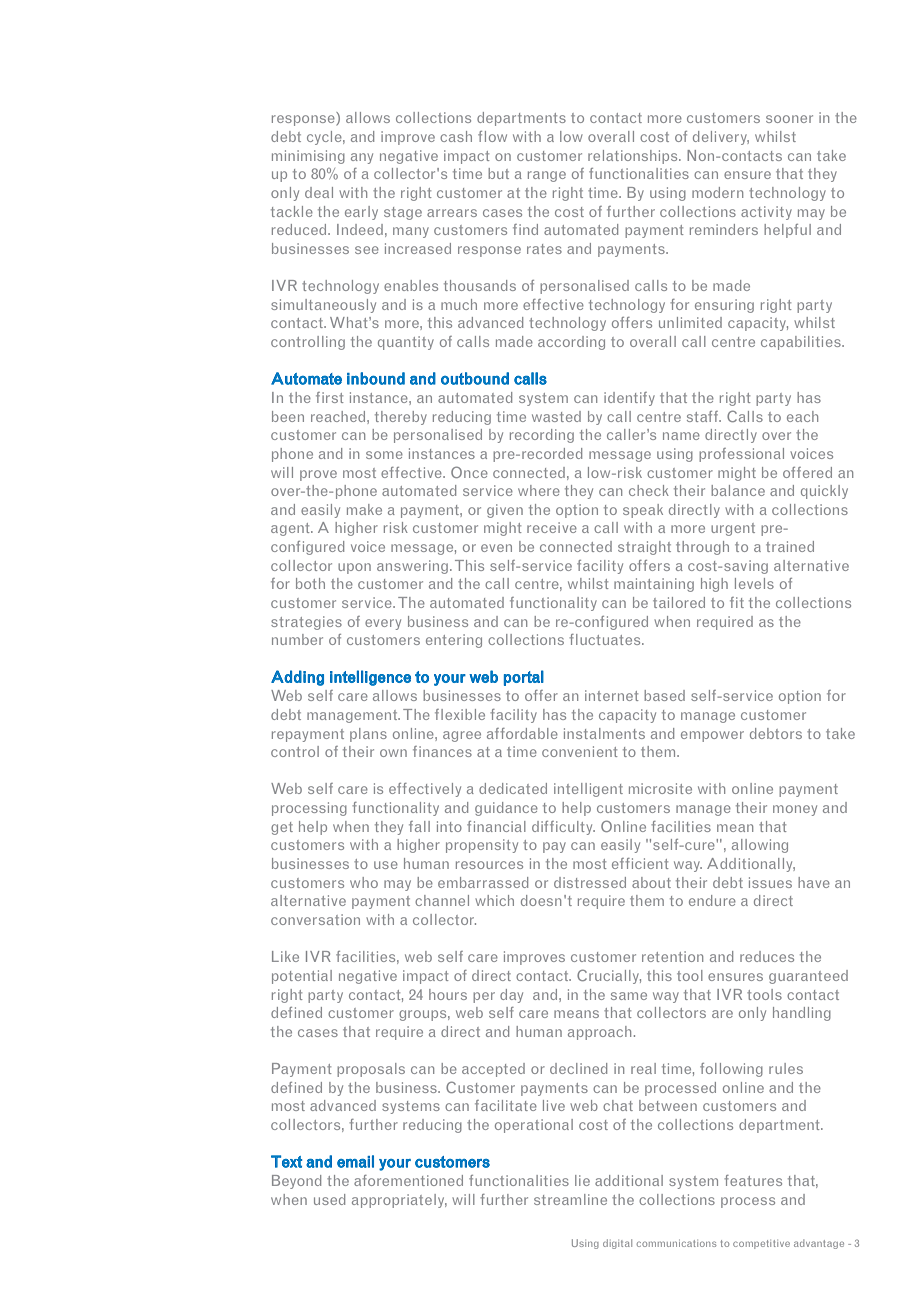  What do you see at coordinates (760, 846) in the screenshot?
I see `allowing` at bounding box center [760, 846].
